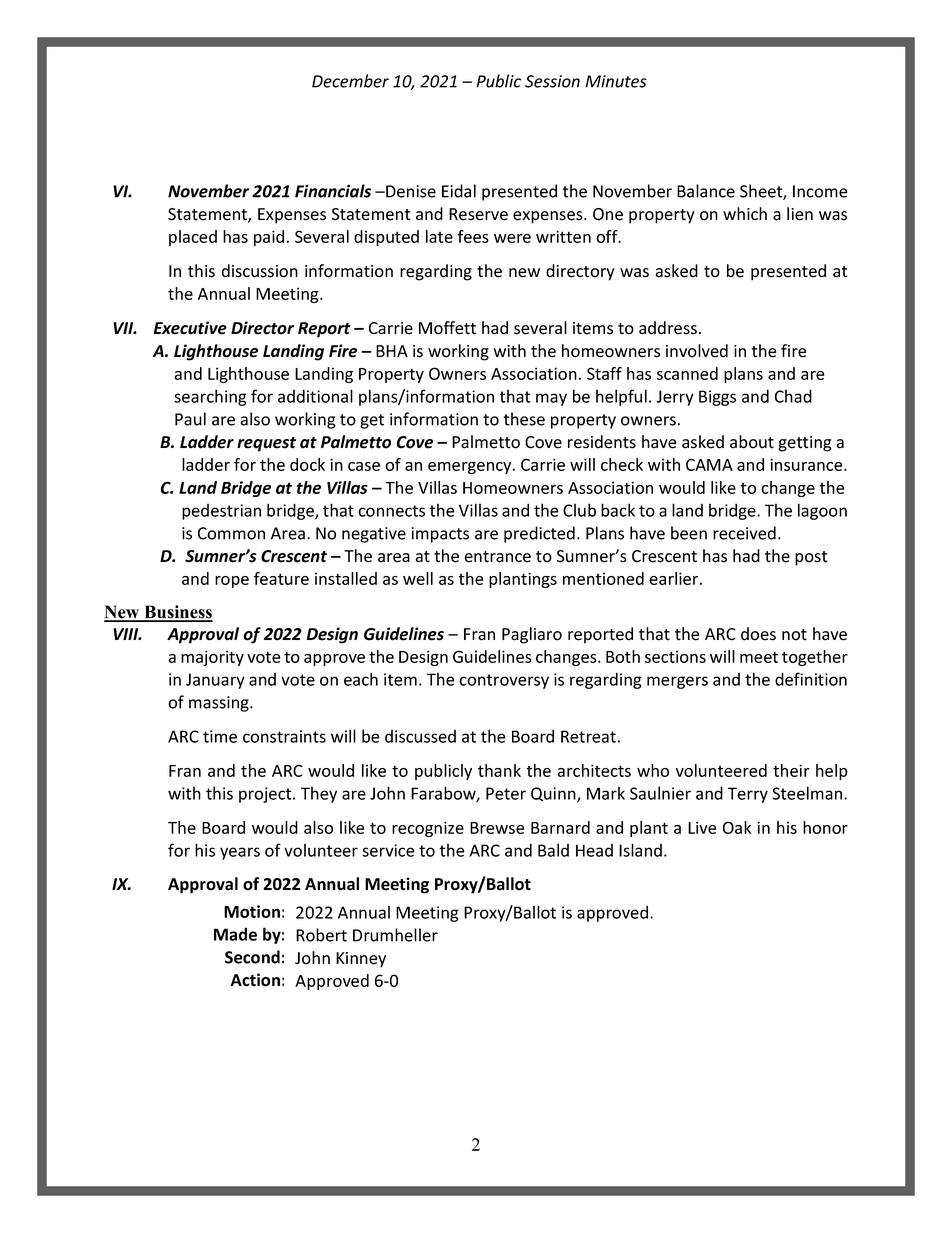 This screenshot has height=1233, width=952. Describe the element at coordinates (284, 736) in the screenshot. I see `constraints` at that location.
